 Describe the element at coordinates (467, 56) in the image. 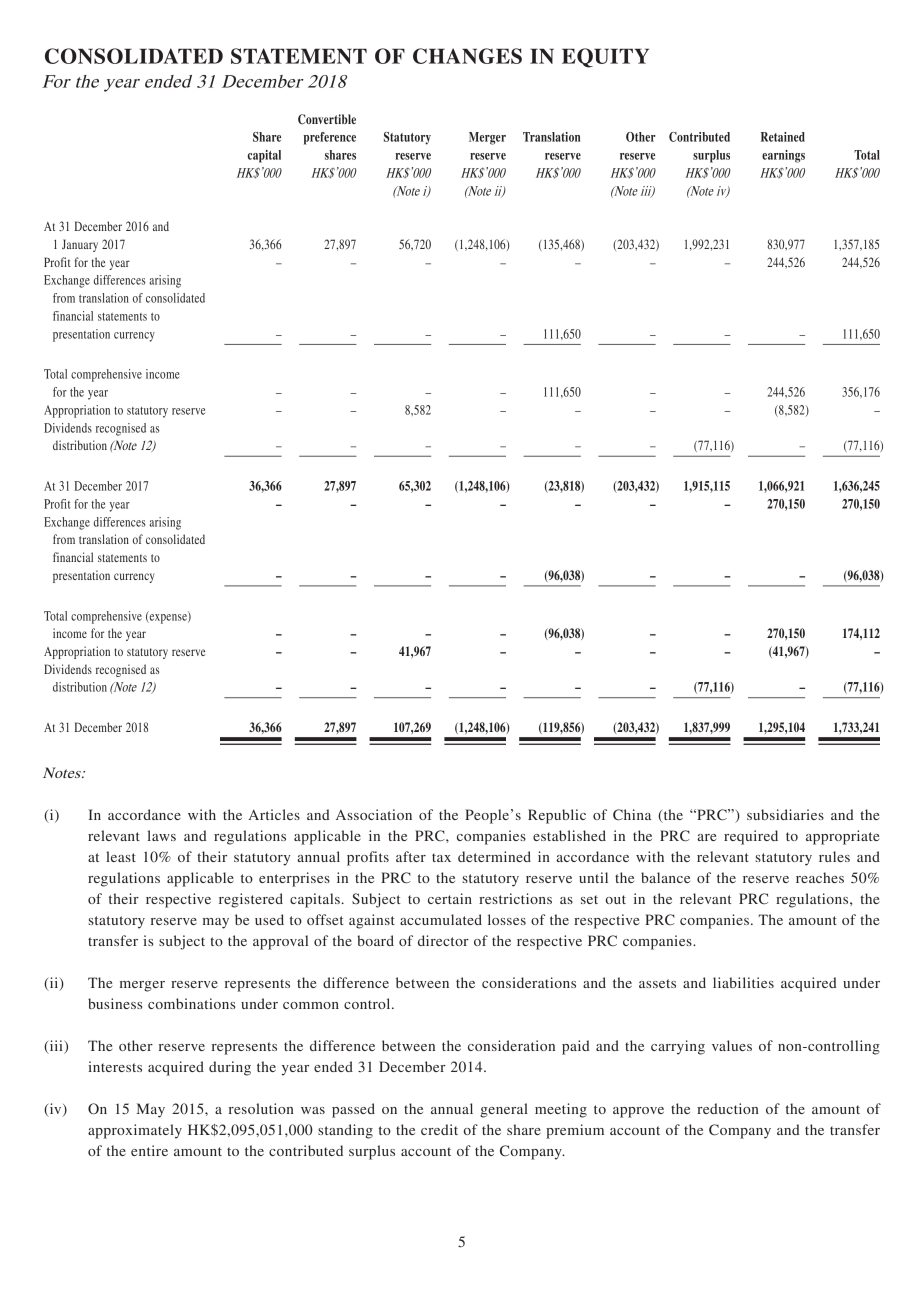

I see `CHANGES` at that location.
